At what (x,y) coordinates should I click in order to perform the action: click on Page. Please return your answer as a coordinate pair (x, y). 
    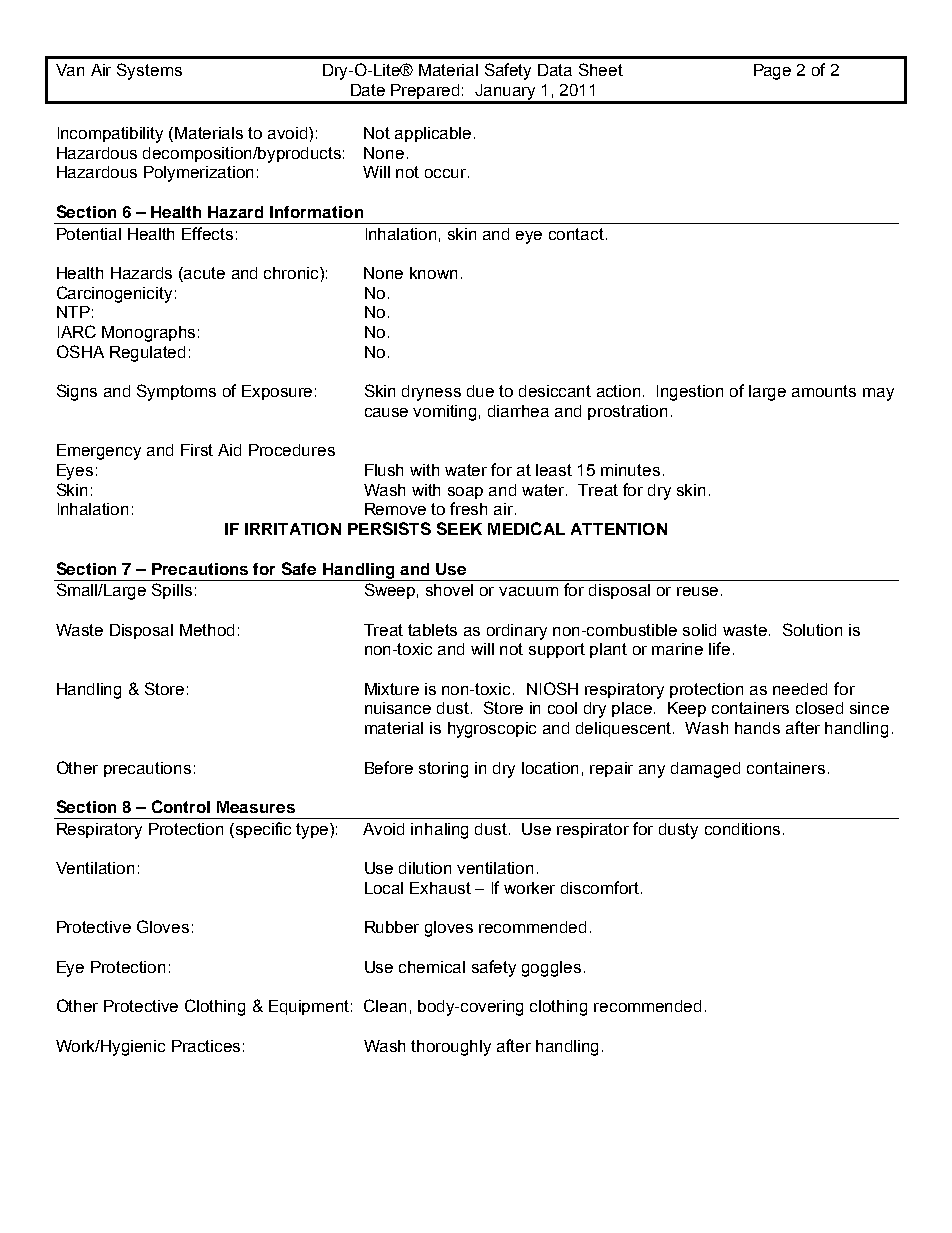
    Looking at the image, I should click on (772, 72).
